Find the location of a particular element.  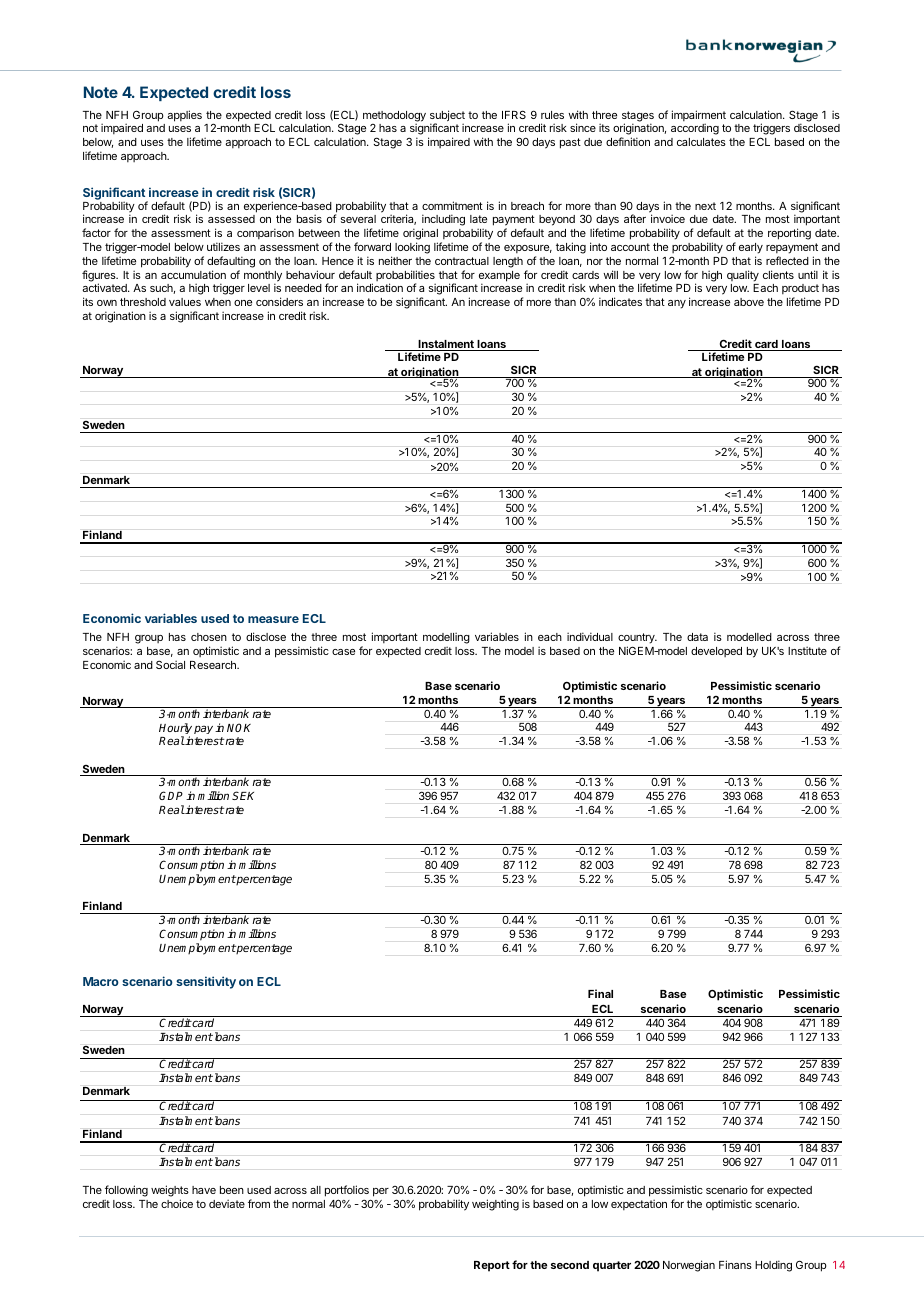

above is located at coordinates (749, 302).
